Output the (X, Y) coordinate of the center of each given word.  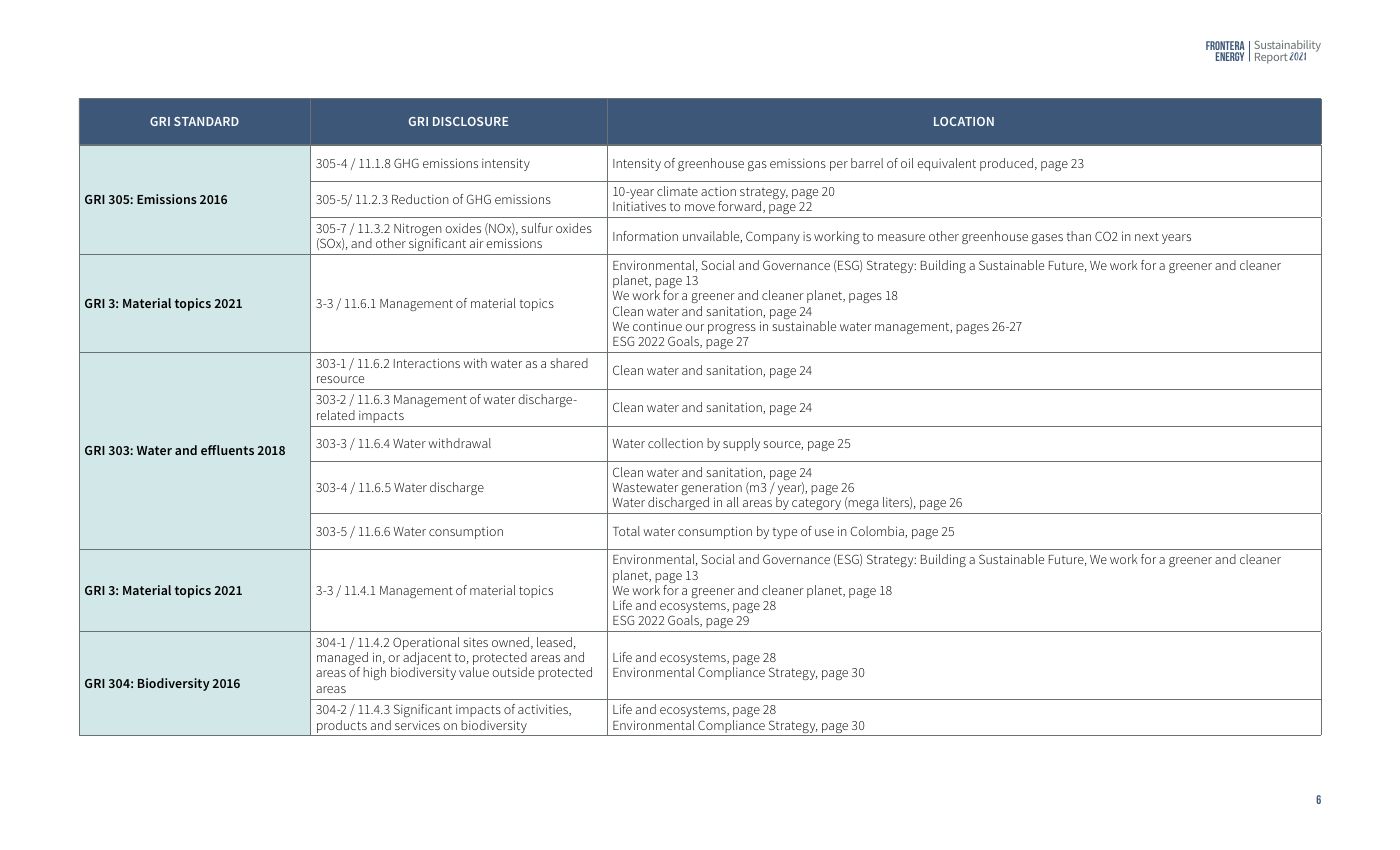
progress (732, 329)
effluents (227, 450)
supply (741, 444)
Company (773, 237)
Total (626, 531)
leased (554, 642)
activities (544, 710)
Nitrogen (418, 231)
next (1147, 236)
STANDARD (206, 121)
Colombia (878, 532)
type (785, 533)
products (342, 728)
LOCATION (964, 121)
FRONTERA (1225, 47)
